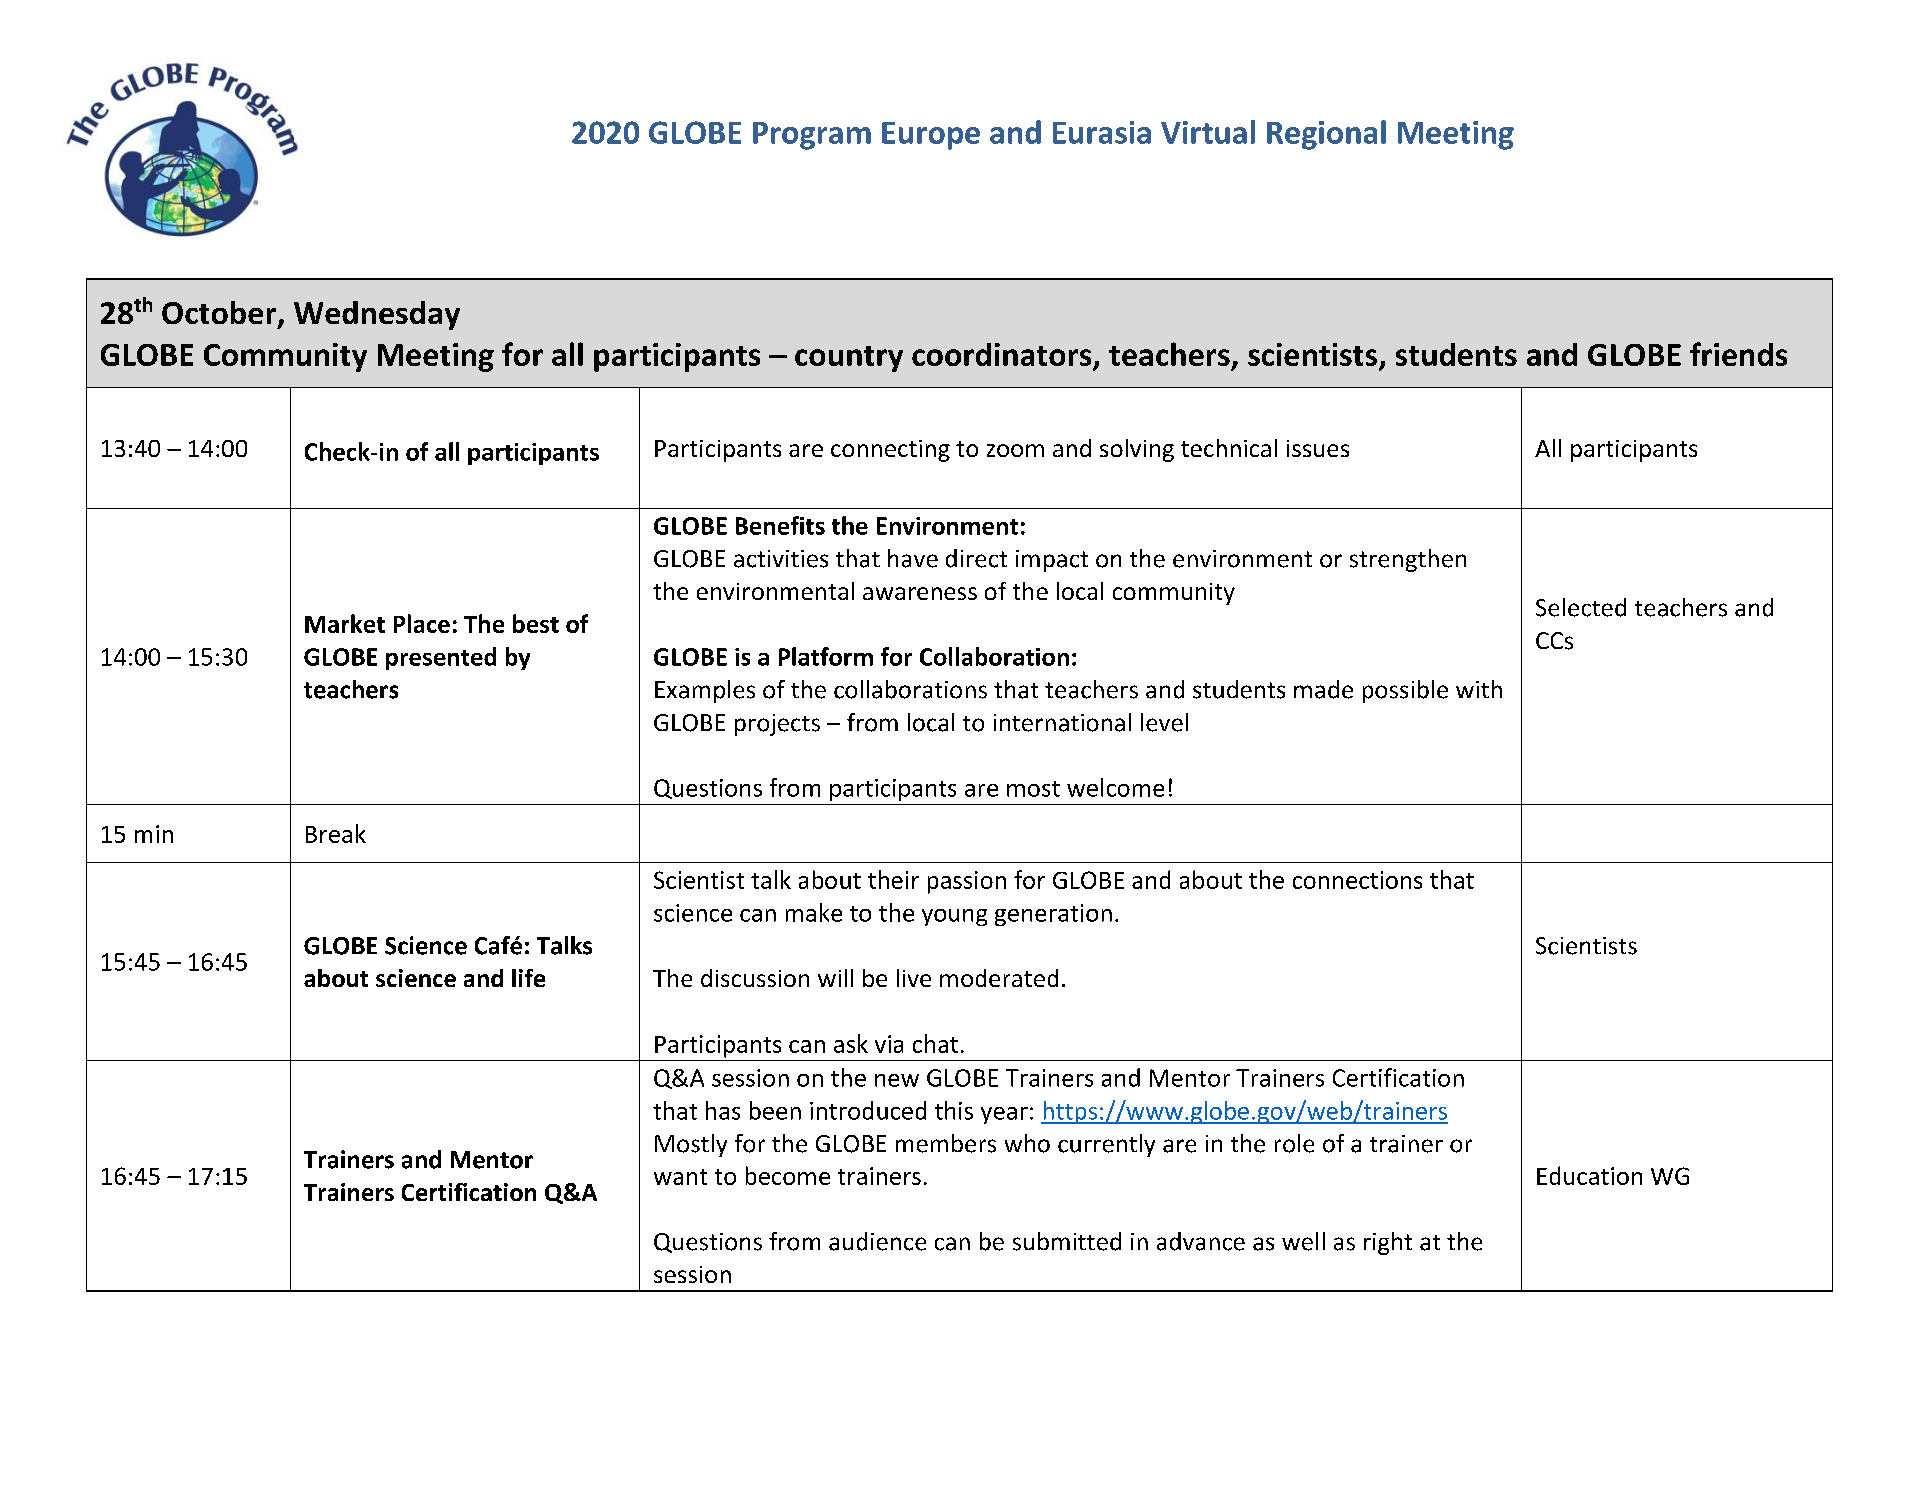 Image resolution: width=1932 pixels, height=1493 pixels. Describe the element at coordinates (680, 1177) in the image. I see `want` at that location.
